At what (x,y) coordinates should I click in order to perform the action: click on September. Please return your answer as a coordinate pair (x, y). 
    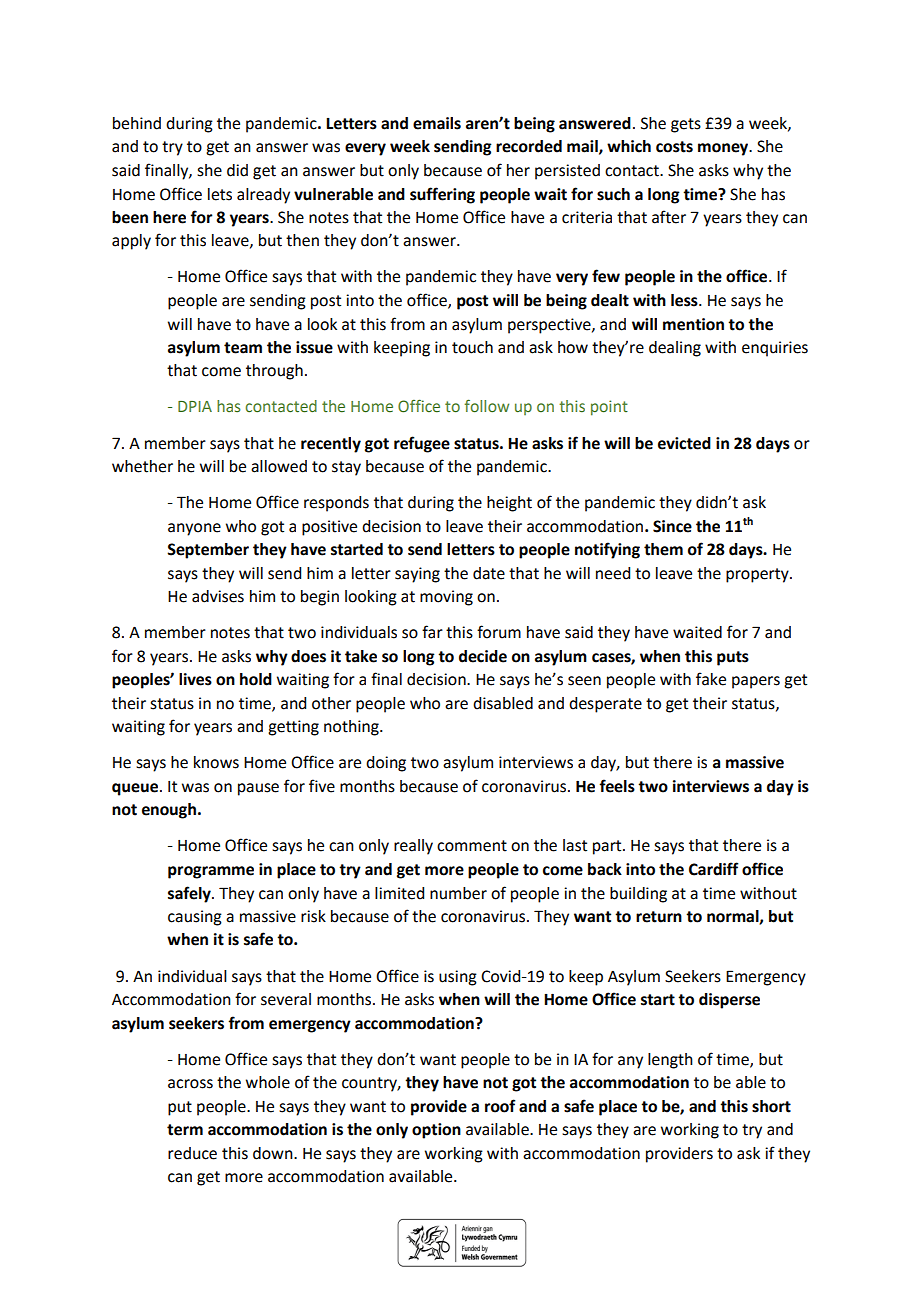
    Looking at the image, I should click on (208, 551).
